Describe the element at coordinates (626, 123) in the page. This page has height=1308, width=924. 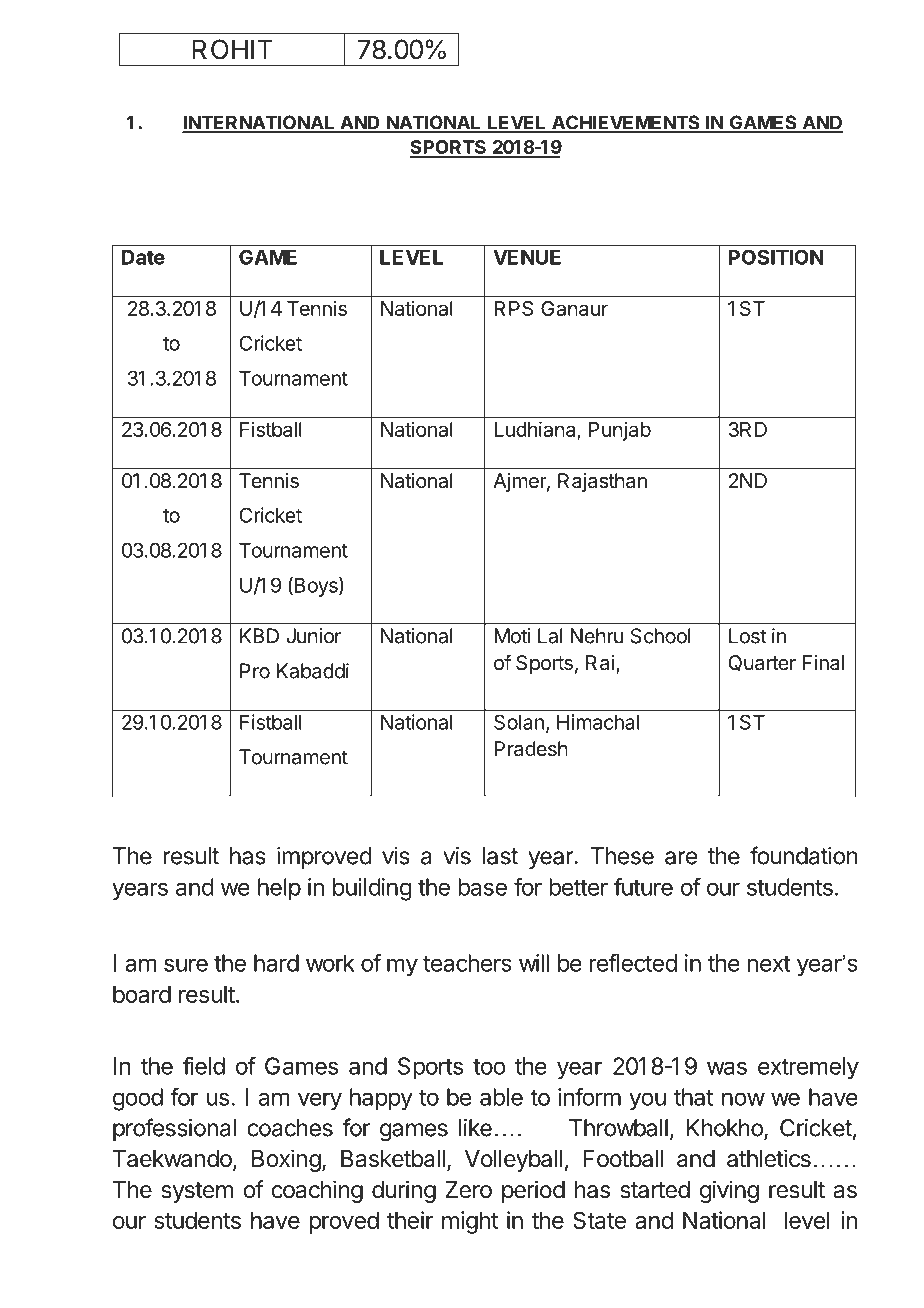
I see `ACHIEVEMENTS` at that location.
